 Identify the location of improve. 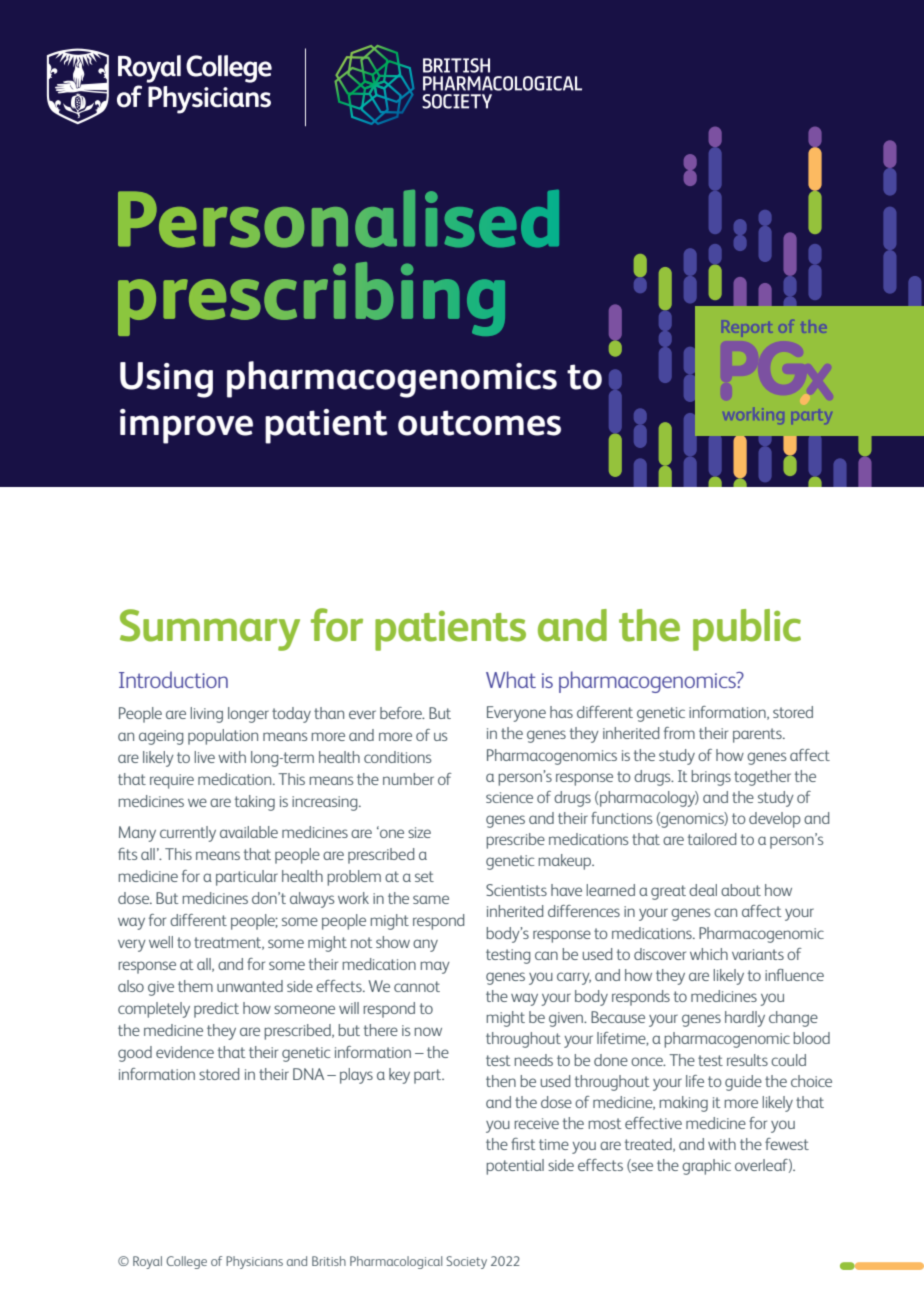
(186, 426).
